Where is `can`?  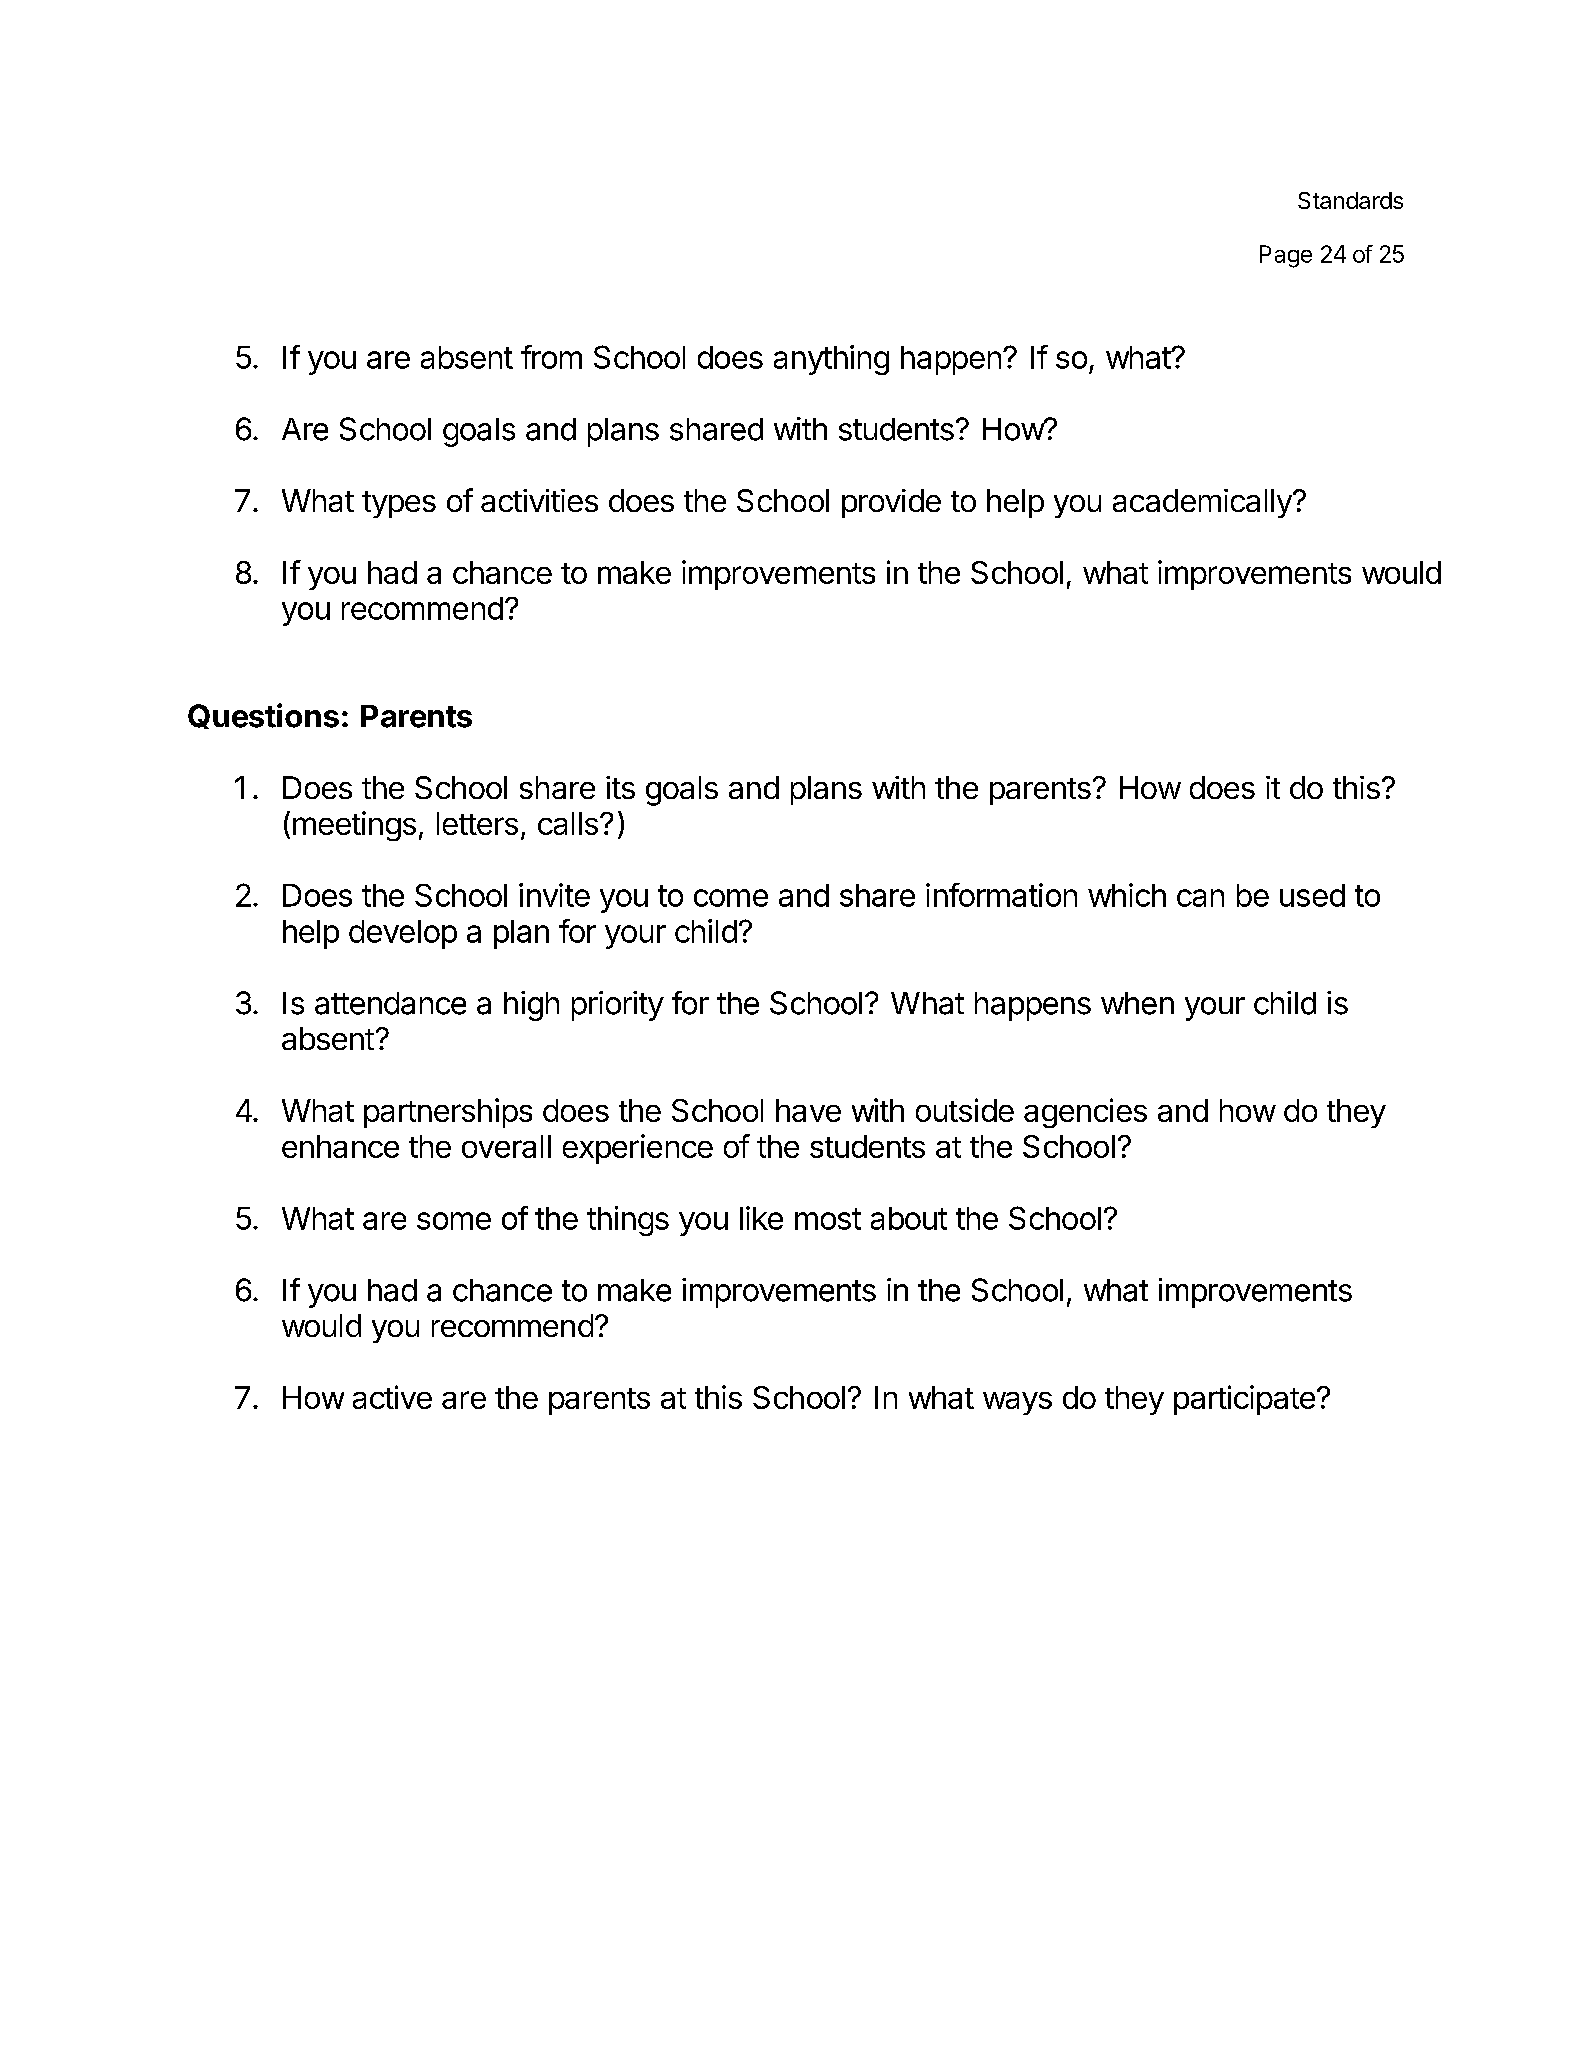
can is located at coordinates (1200, 898).
